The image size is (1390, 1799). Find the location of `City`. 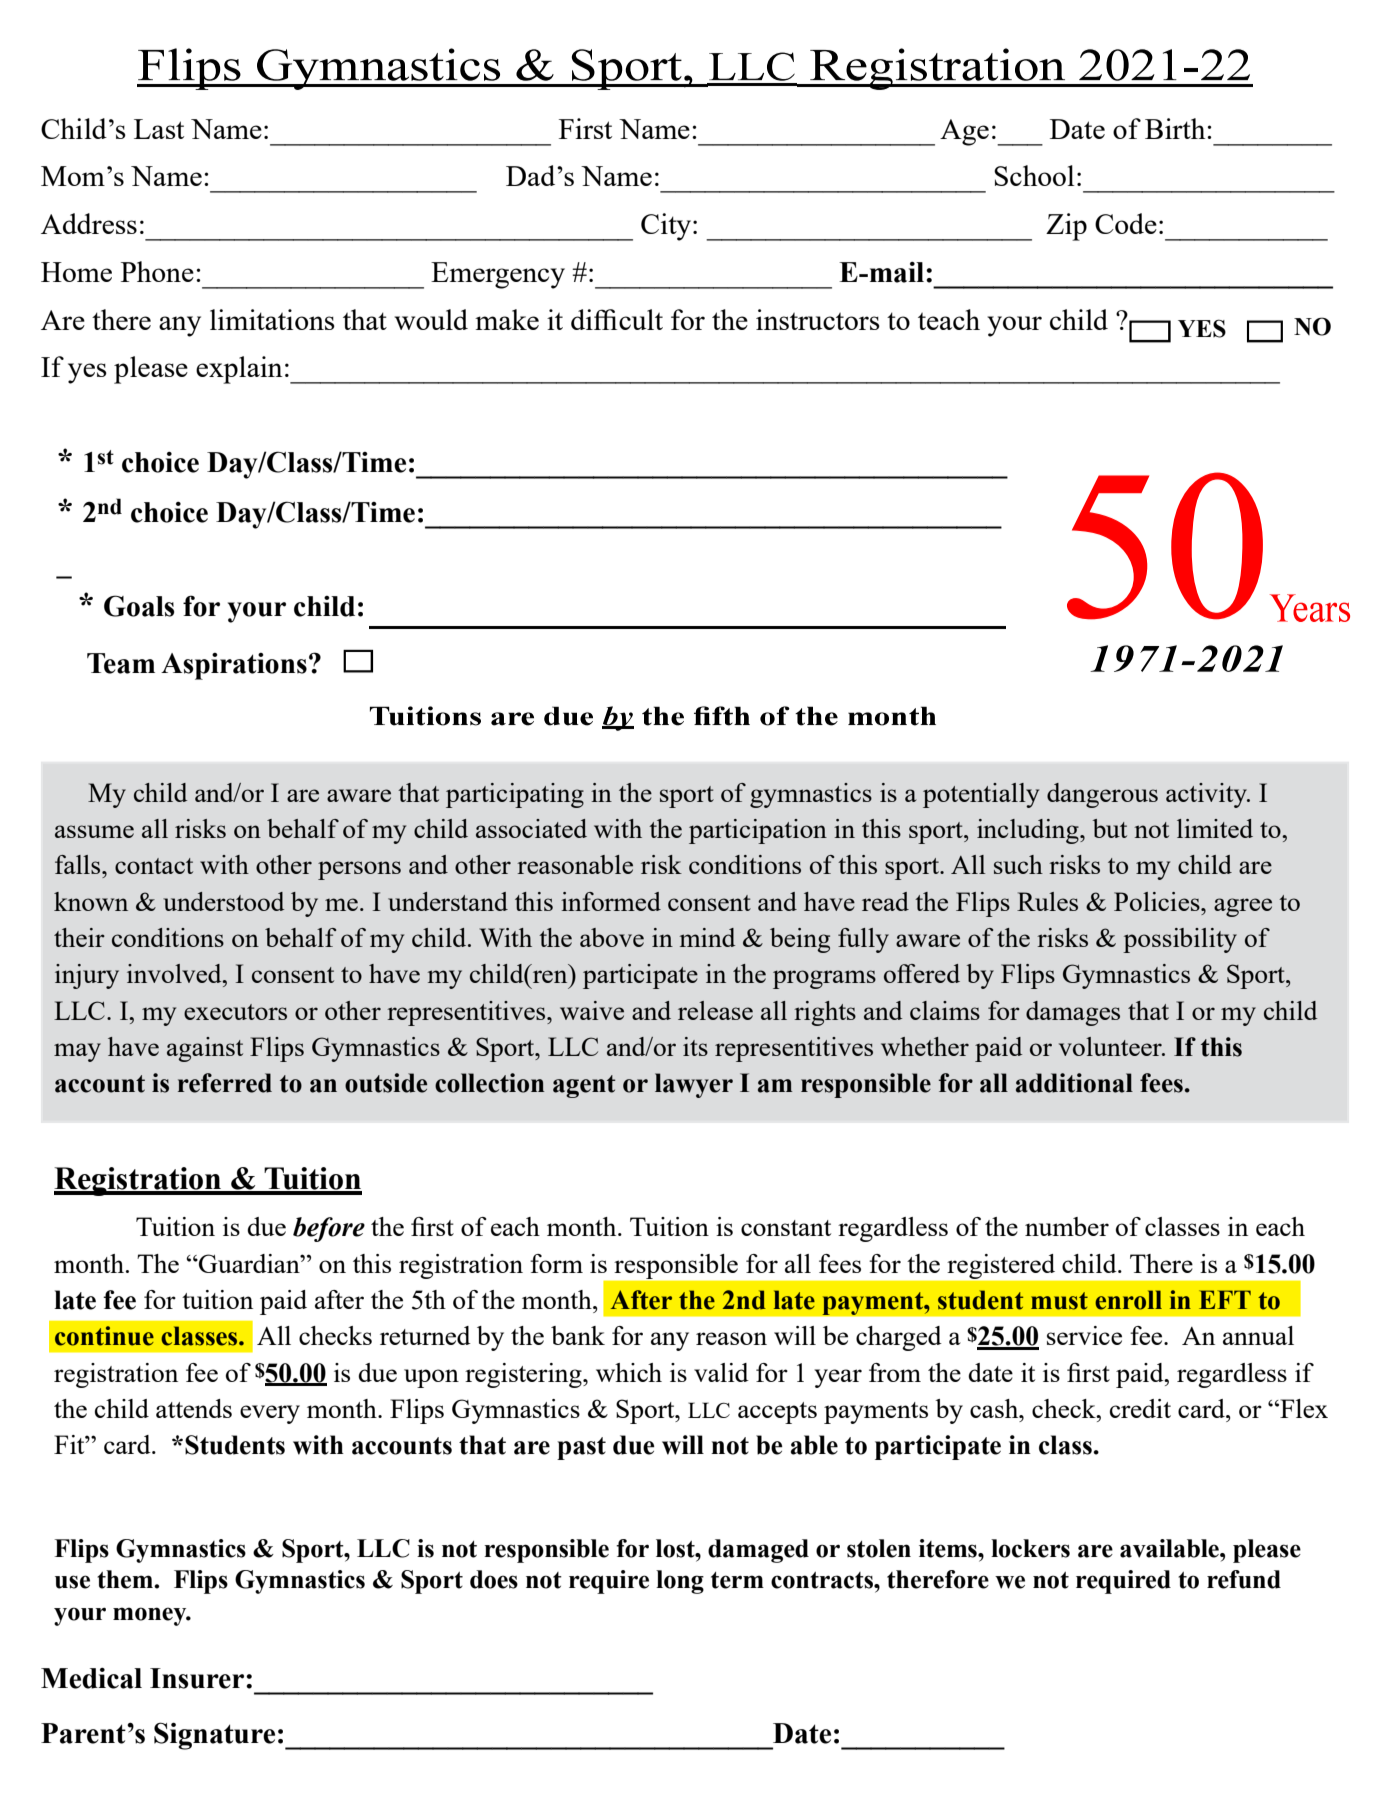

City is located at coordinates (667, 227).
